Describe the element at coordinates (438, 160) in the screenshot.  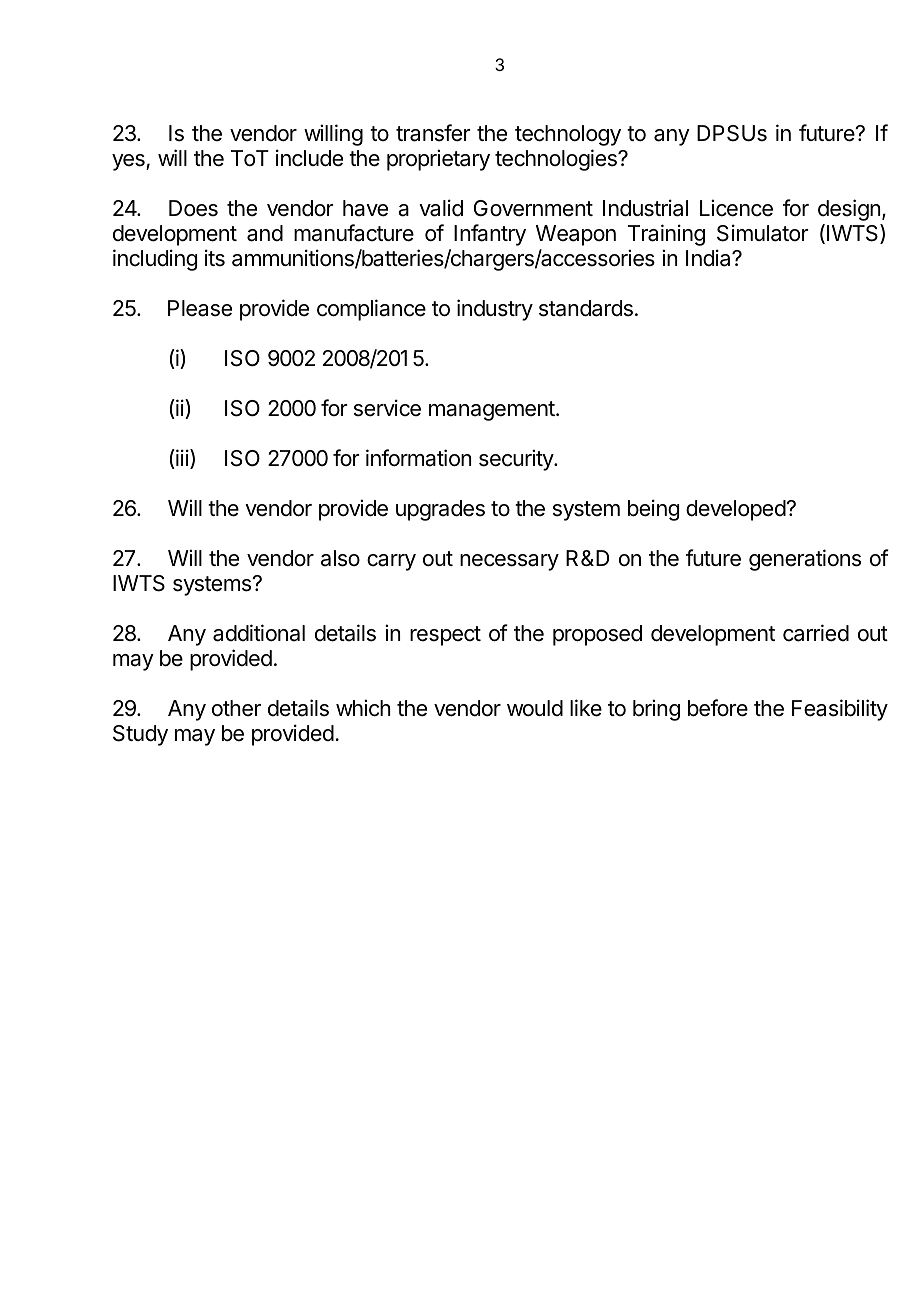
I see `proprietary` at that location.
